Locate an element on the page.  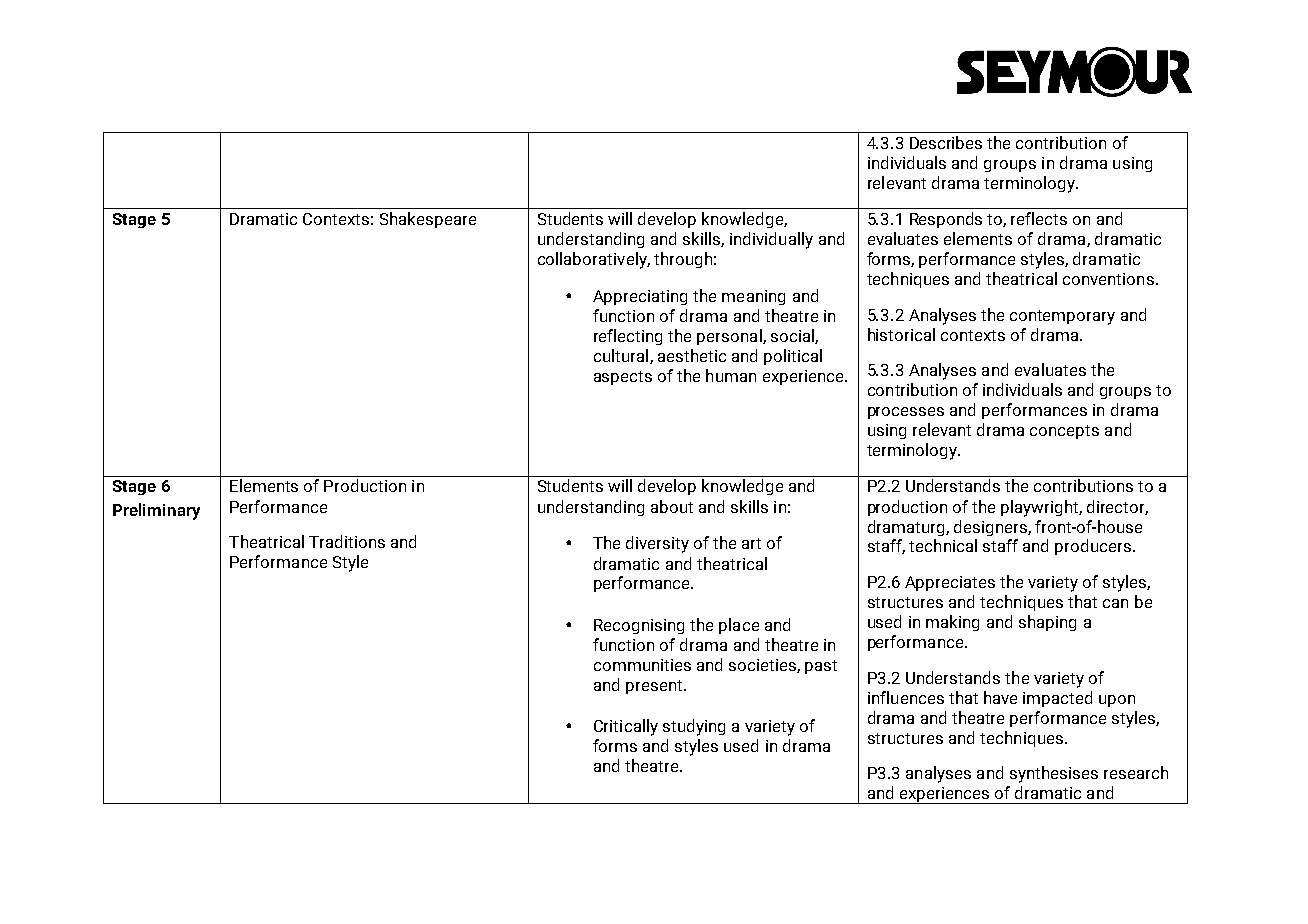
Appreciating is located at coordinates (640, 297).
